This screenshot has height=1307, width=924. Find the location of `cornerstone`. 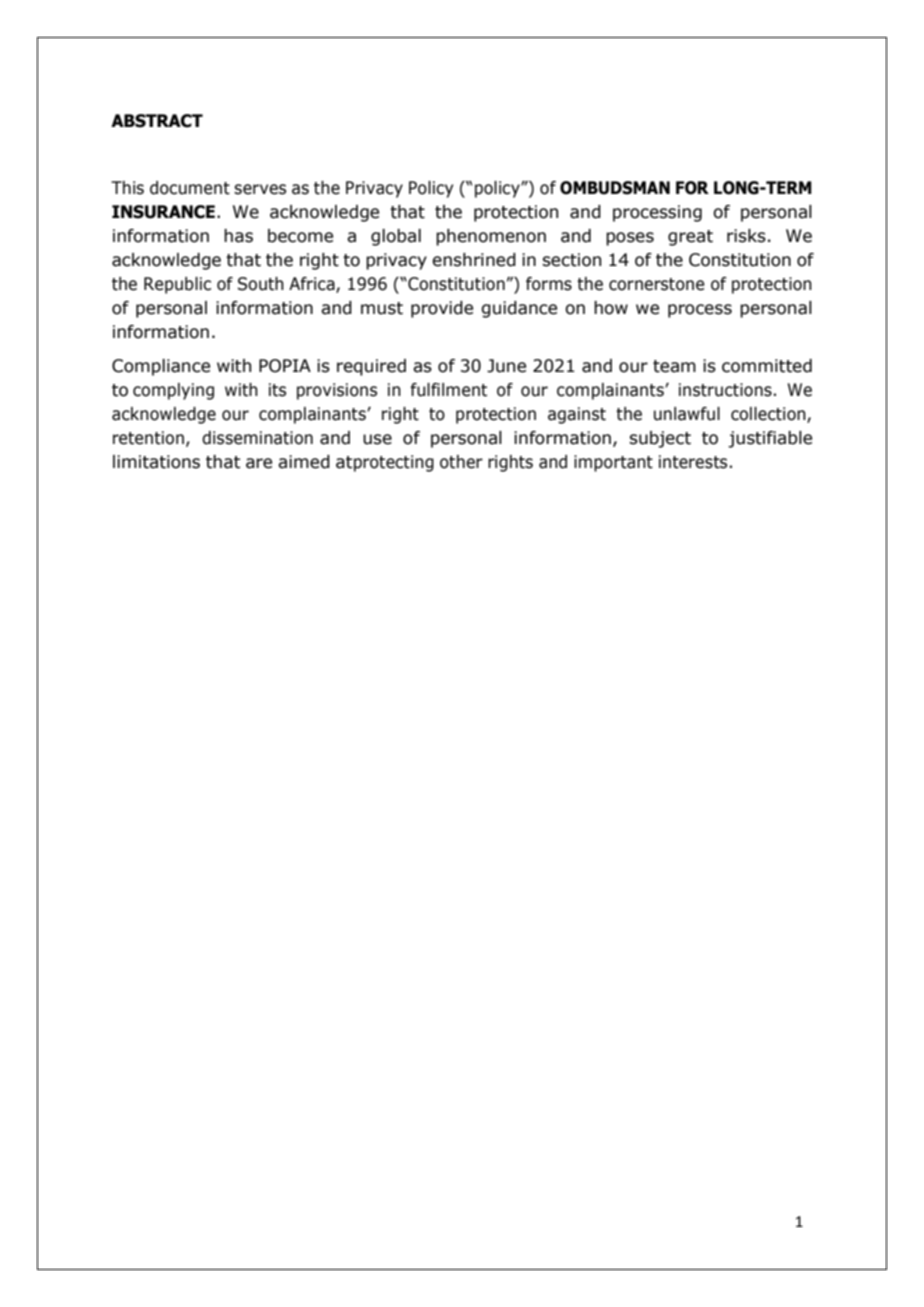

cornerstone is located at coordinates (657, 284).
